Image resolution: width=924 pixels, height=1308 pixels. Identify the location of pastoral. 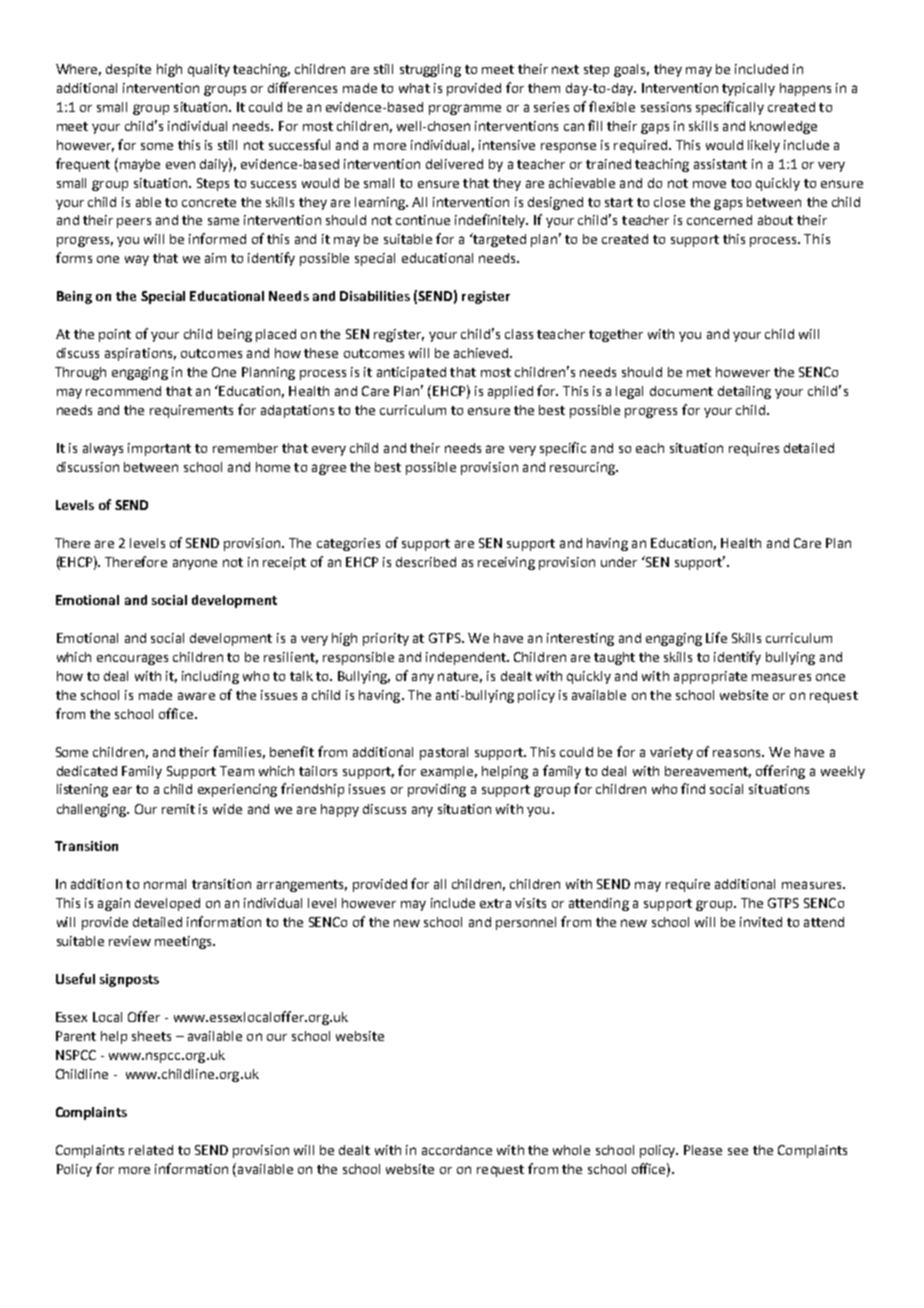
(444, 753).
